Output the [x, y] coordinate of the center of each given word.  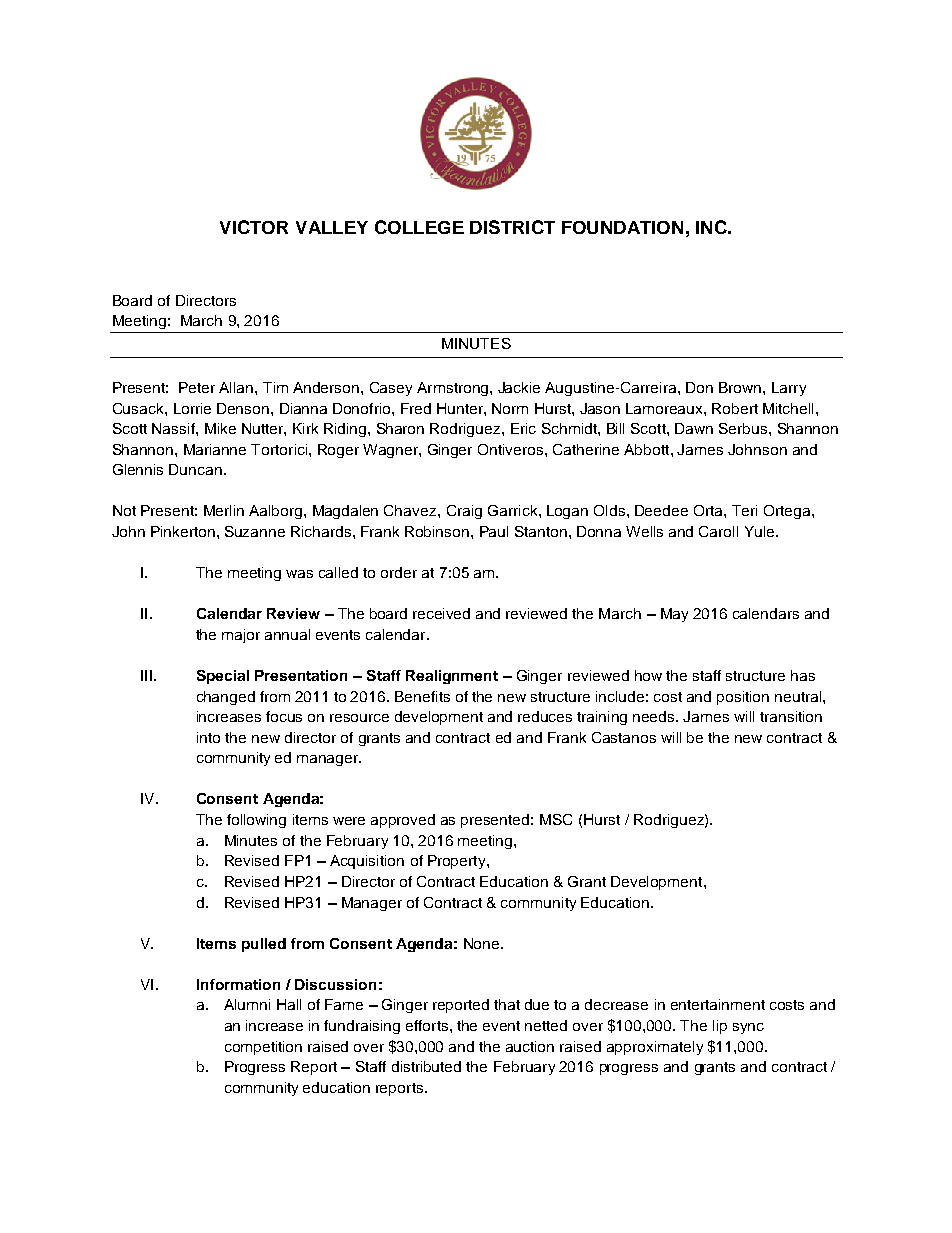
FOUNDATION [622, 227]
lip [720, 1027]
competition [263, 1048]
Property [458, 862]
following [256, 821]
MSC [556, 819]
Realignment [452, 677]
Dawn [694, 428]
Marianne [215, 449]
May [674, 615]
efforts [428, 1025]
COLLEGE [419, 227]
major [241, 636]
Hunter [461, 408]
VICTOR [254, 227]
